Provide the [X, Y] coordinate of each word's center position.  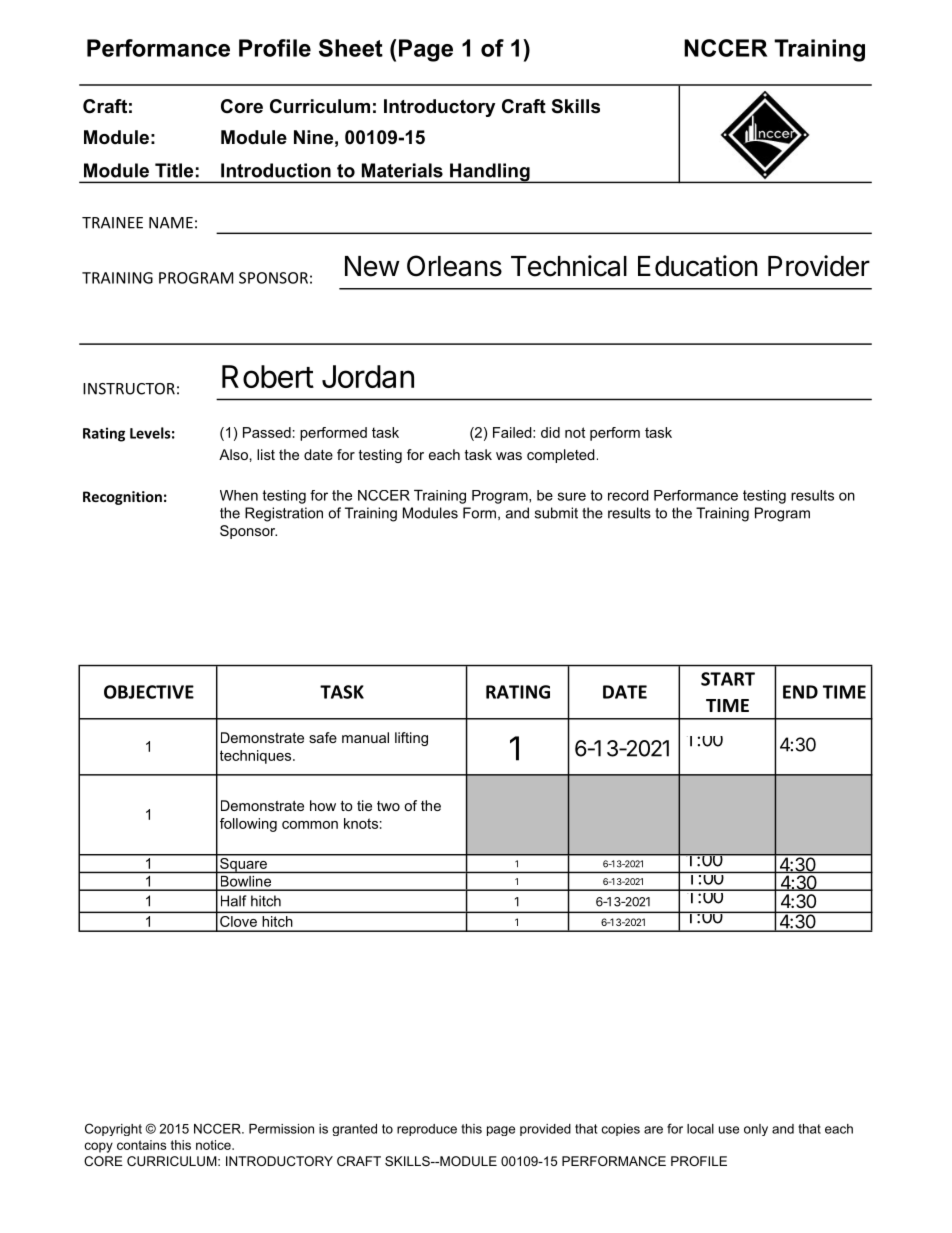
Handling [490, 173]
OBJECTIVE [149, 692]
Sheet [351, 48]
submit [556, 513]
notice [214, 1145]
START [728, 679]
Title [174, 170]
